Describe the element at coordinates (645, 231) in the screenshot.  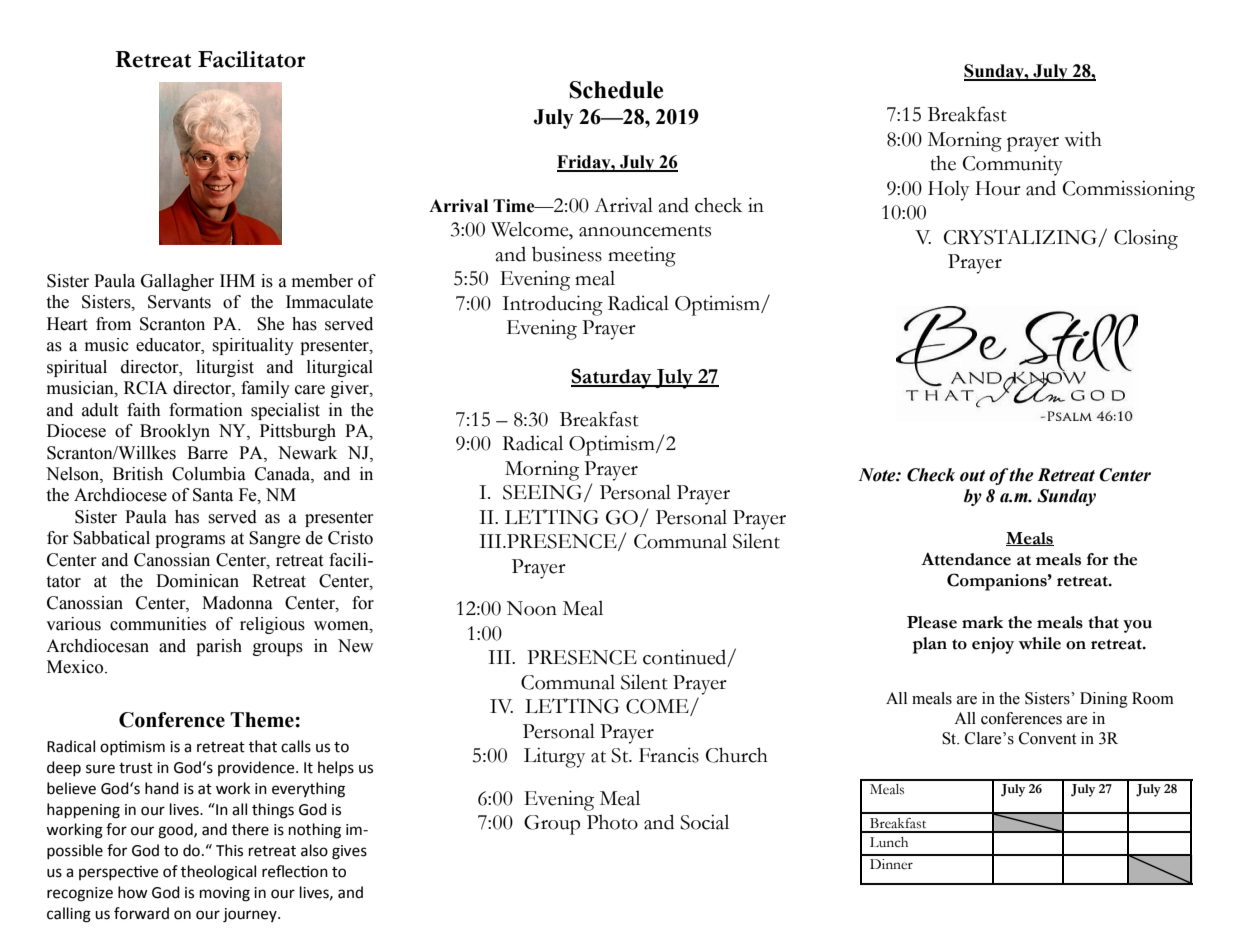
I see `announcements` at that location.
